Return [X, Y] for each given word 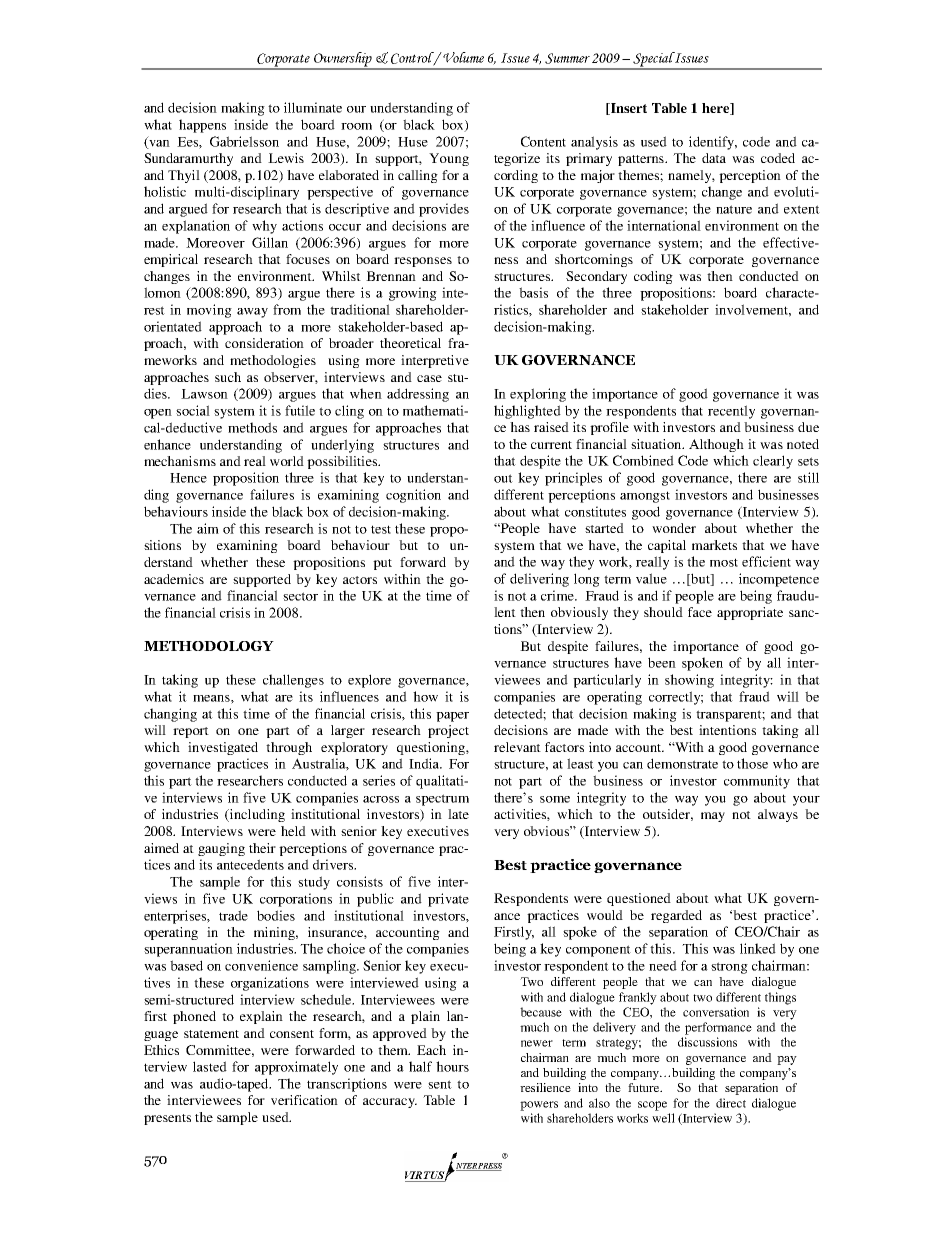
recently [731, 412]
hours [452, 1066]
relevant [517, 747]
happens [202, 126]
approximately [296, 1068]
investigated [223, 748]
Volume [462, 57]
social [193, 410]
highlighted [527, 412]
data [714, 158]
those [752, 763]
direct [731, 1103]
